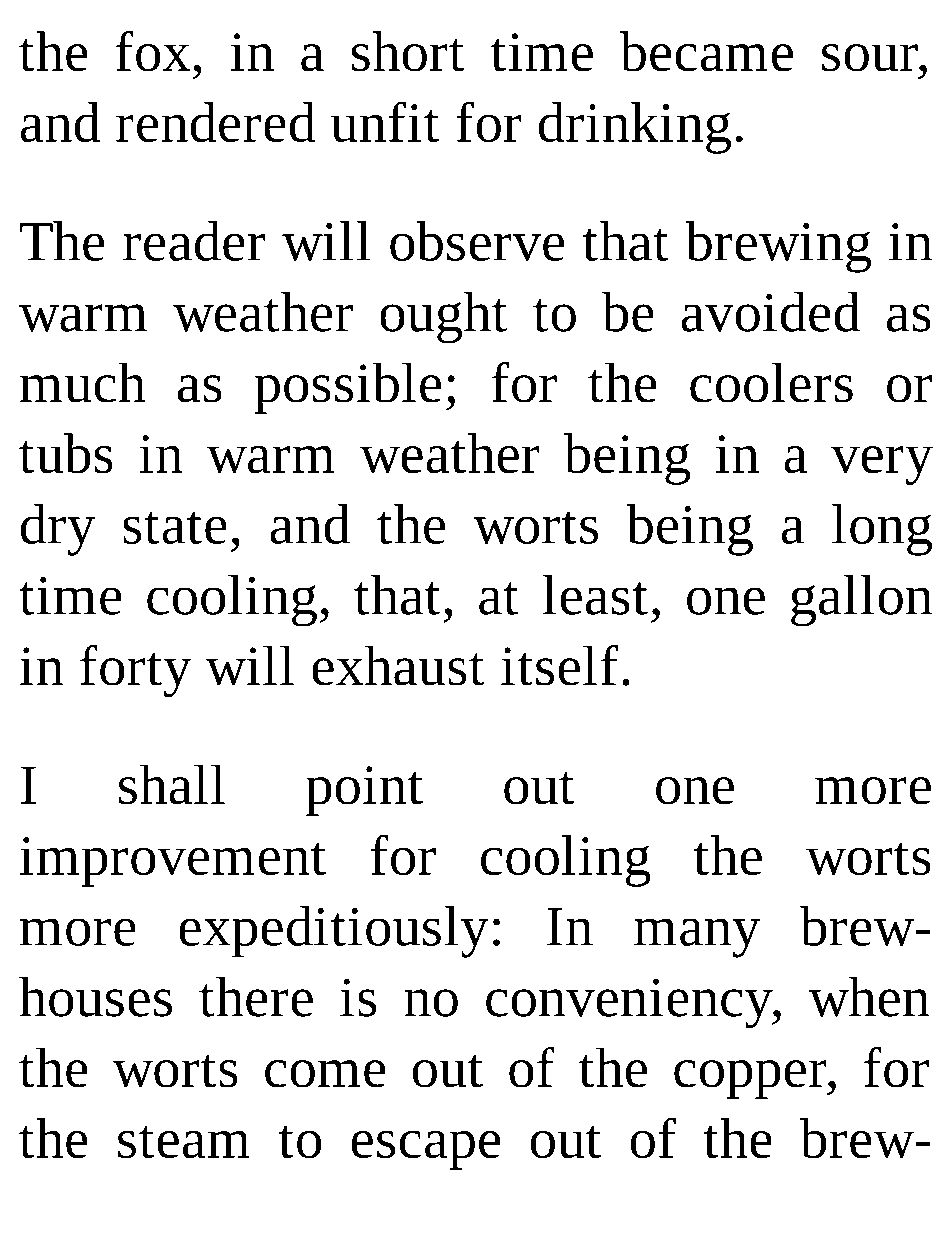 The image size is (952, 1251). What do you see at coordinates (172, 784) in the document?
I see `shall` at bounding box center [172, 784].
